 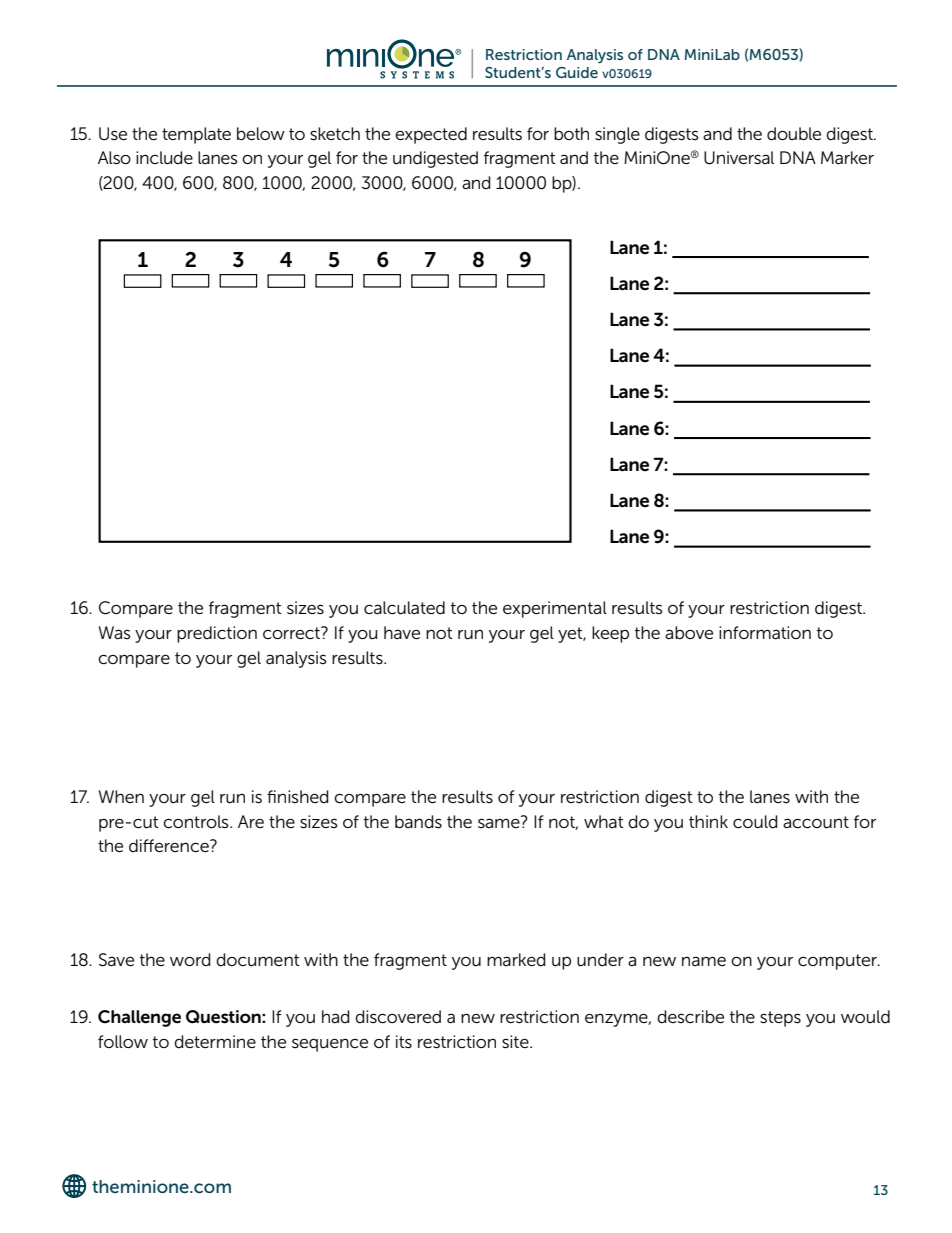 I want to click on determine, so click(x=215, y=1042).
